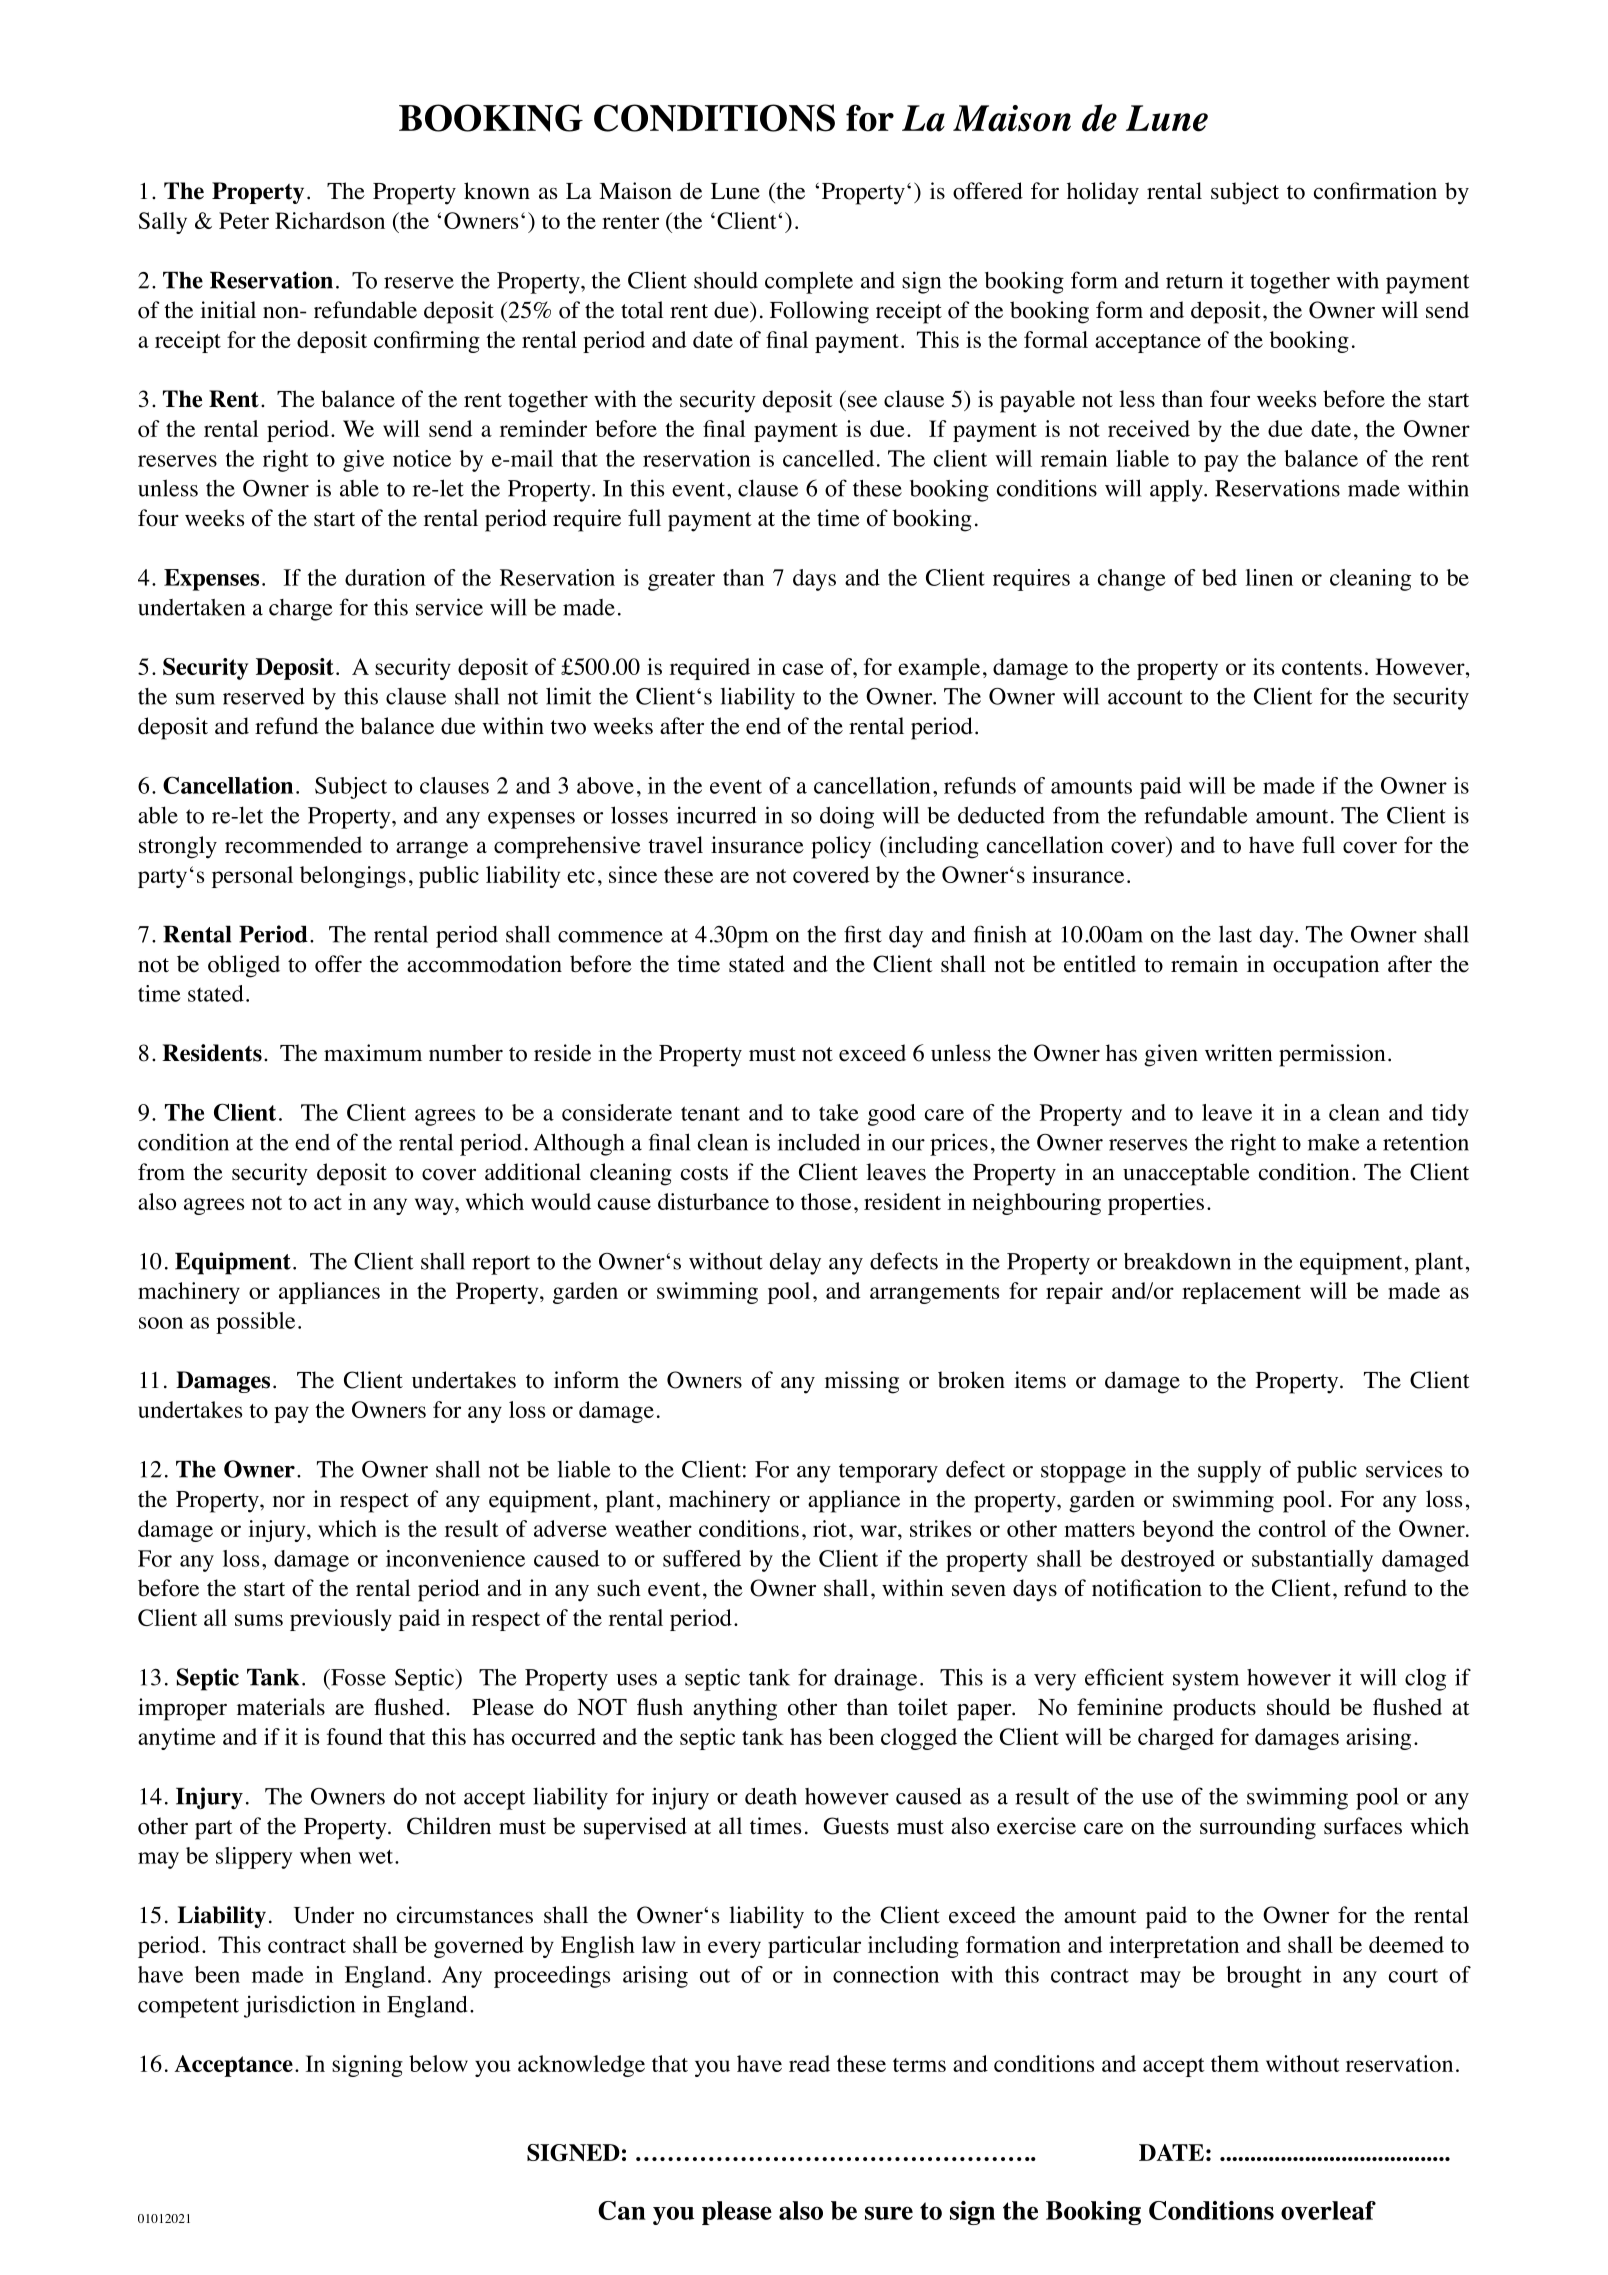 Image resolution: width=1608 pixels, height=2275 pixels. Describe the element at coordinates (1194, 281) in the document. I see `return` at that location.
